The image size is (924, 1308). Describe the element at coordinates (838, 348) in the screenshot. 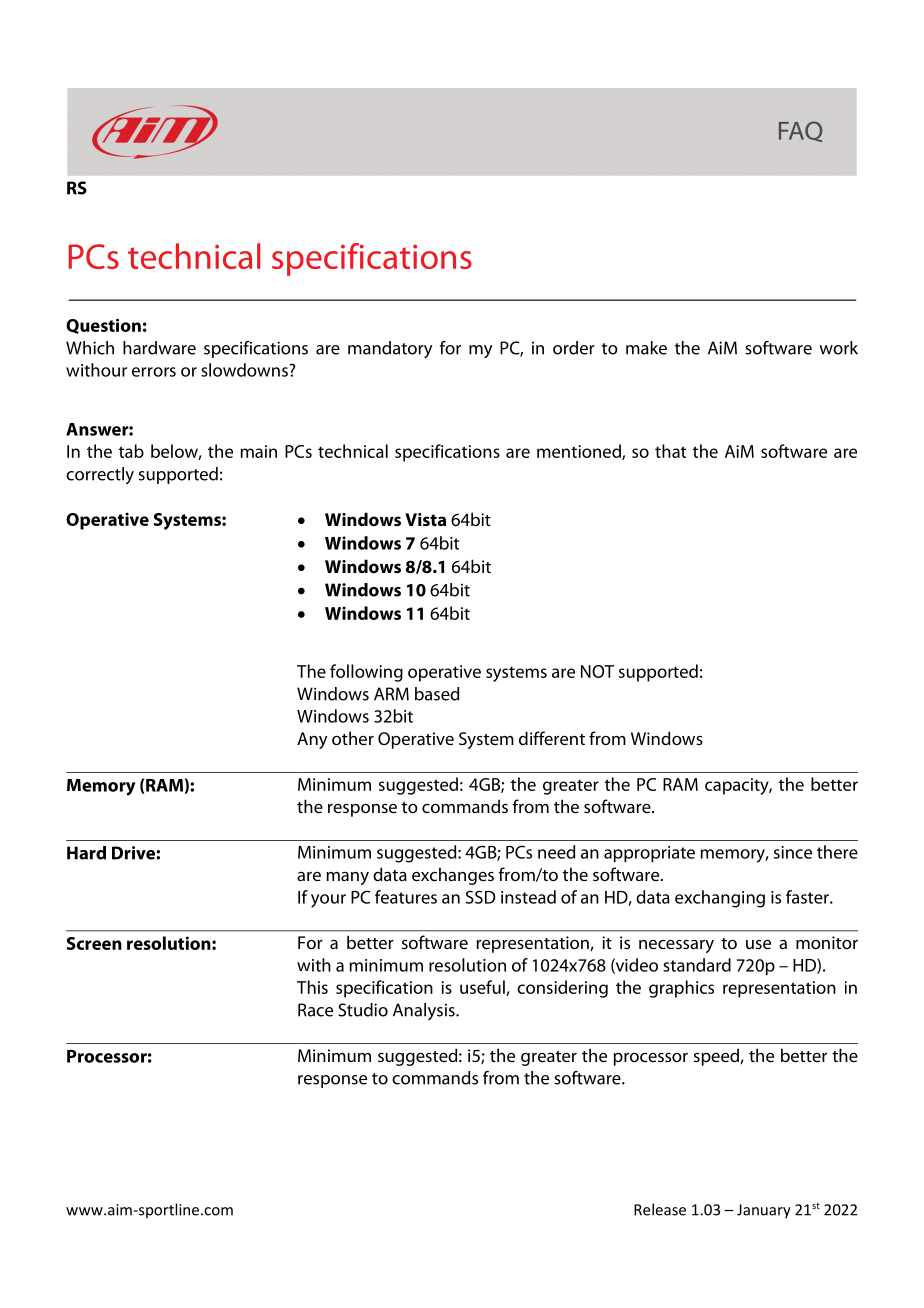

I see `work` at that location.
